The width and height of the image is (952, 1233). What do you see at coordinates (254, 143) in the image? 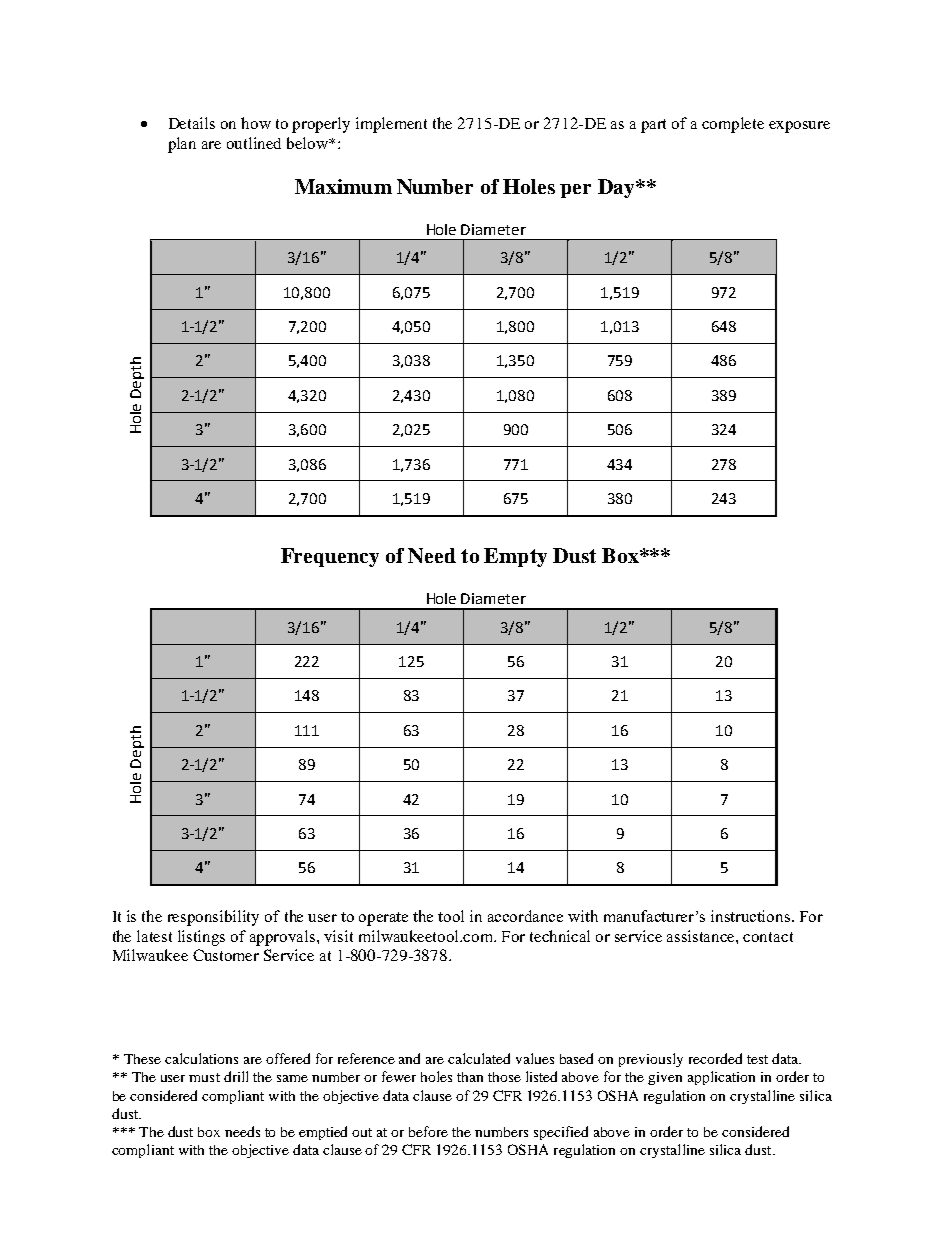
I see `outlined` at bounding box center [254, 143].
